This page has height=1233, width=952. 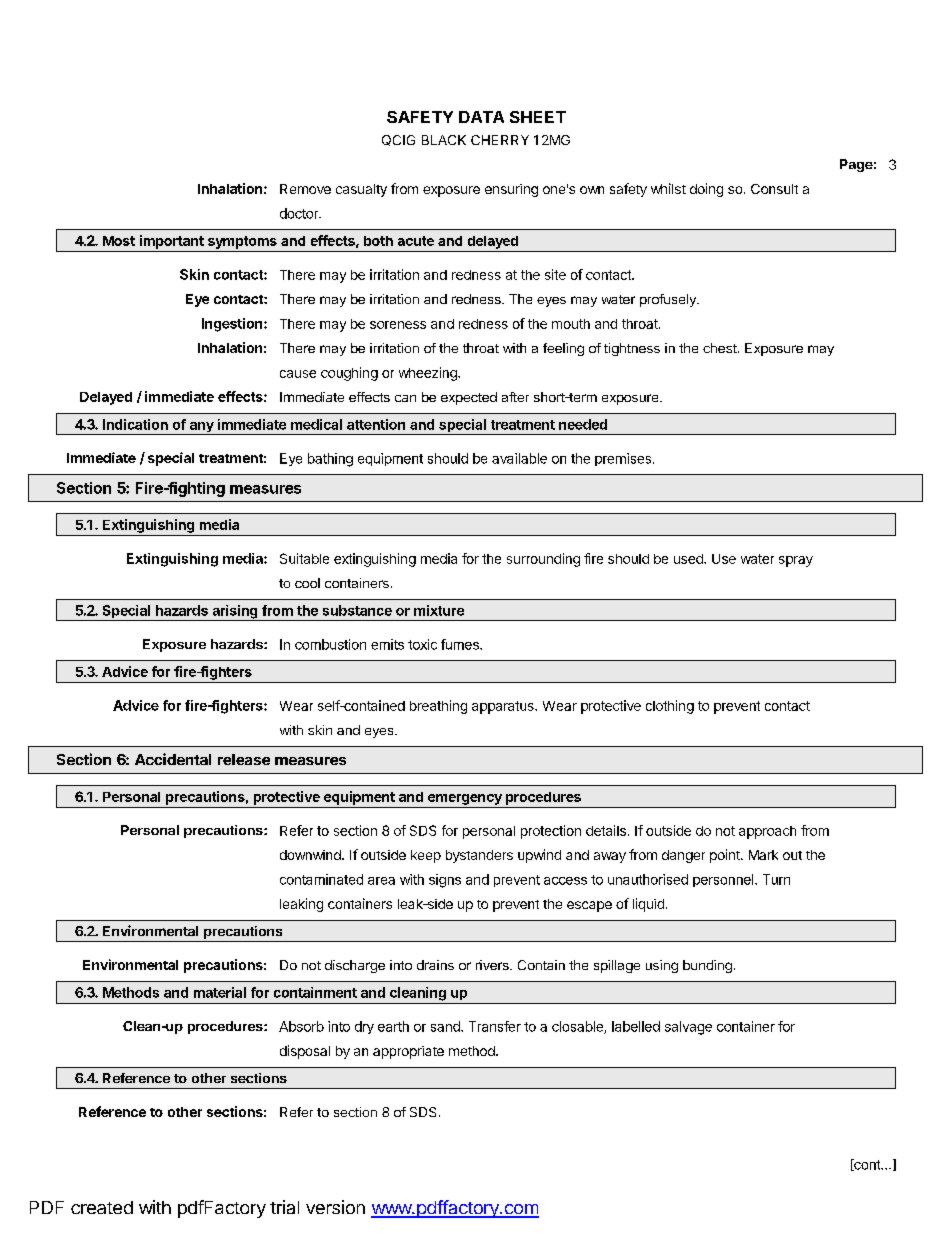 What do you see at coordinates (220, 992) in the page?
I see `material` at bounding box center [220, 992].
